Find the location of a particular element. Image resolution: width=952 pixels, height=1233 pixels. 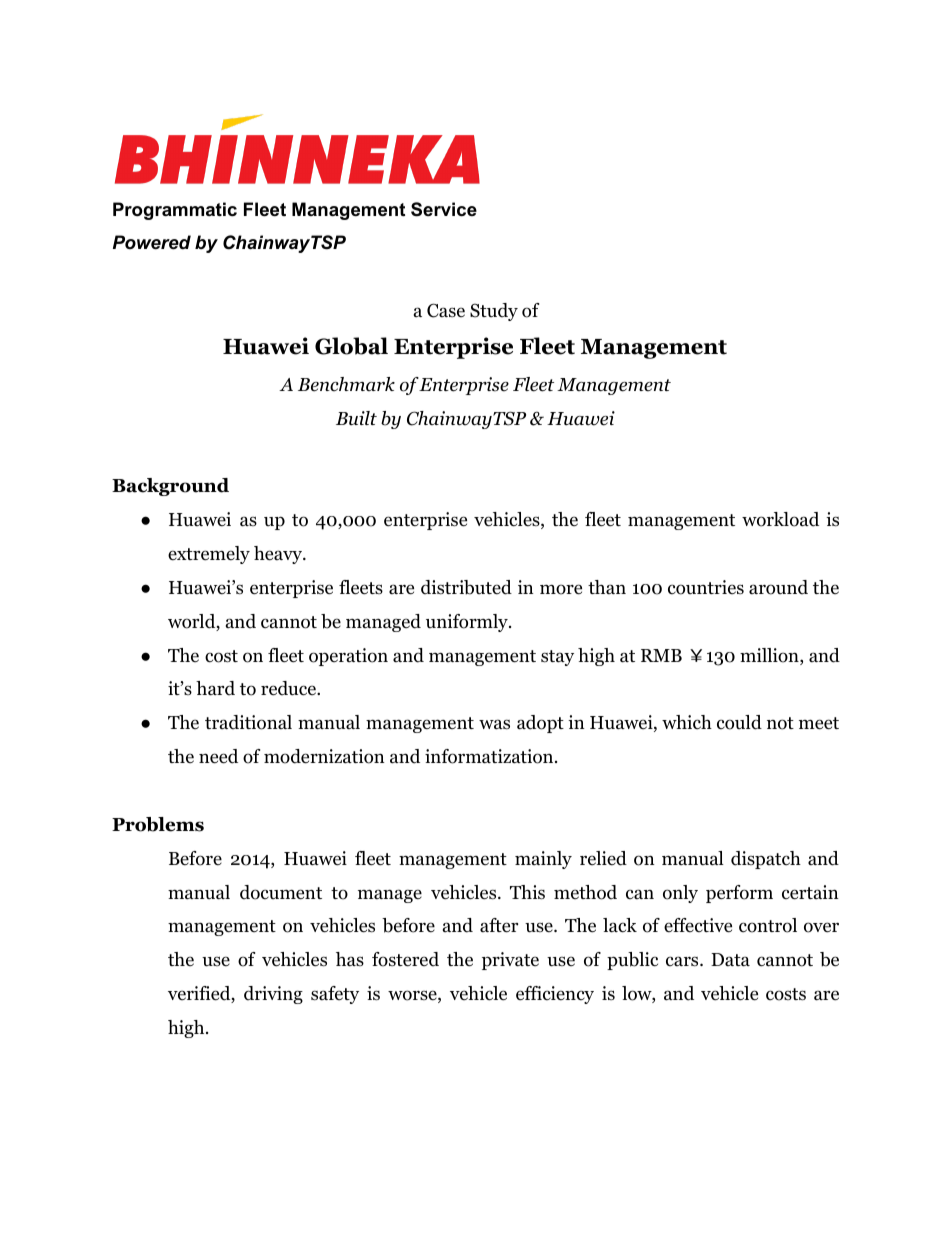

mainly is located at coordinates (543, 860).
